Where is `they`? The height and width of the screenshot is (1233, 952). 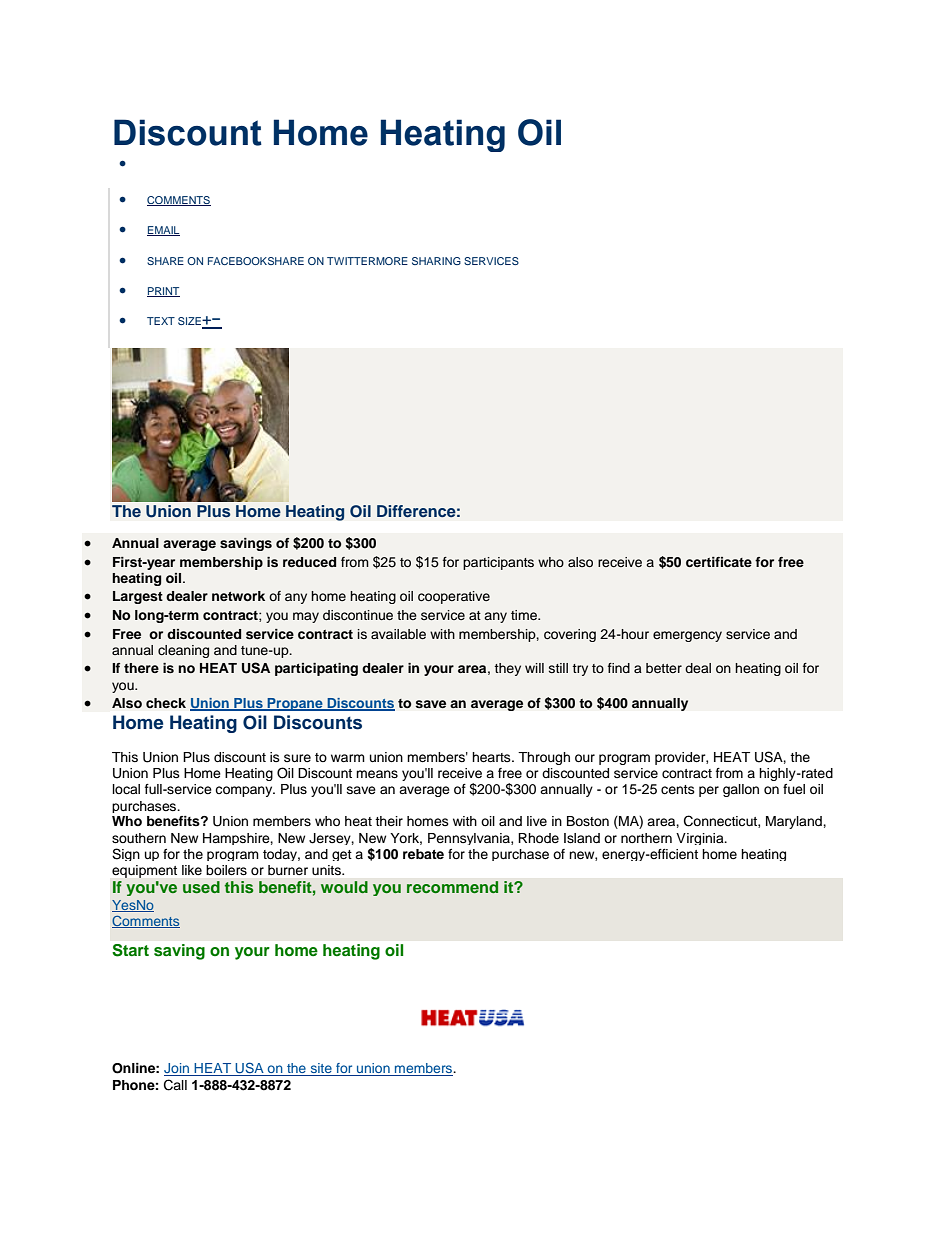
they is located at coordinates (507, 669).
